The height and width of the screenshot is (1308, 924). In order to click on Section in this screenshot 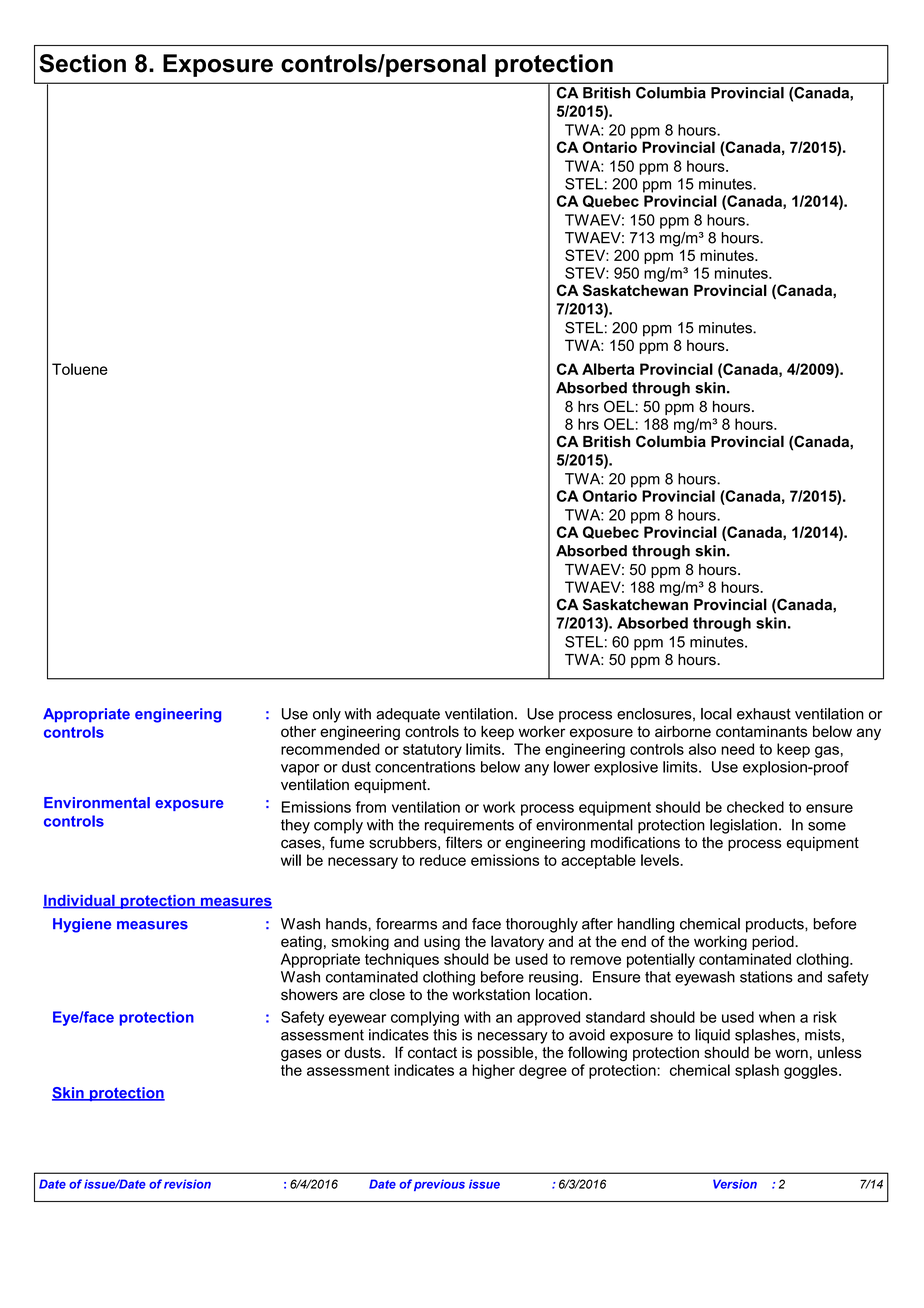, I will do `click(82, 63)`.
